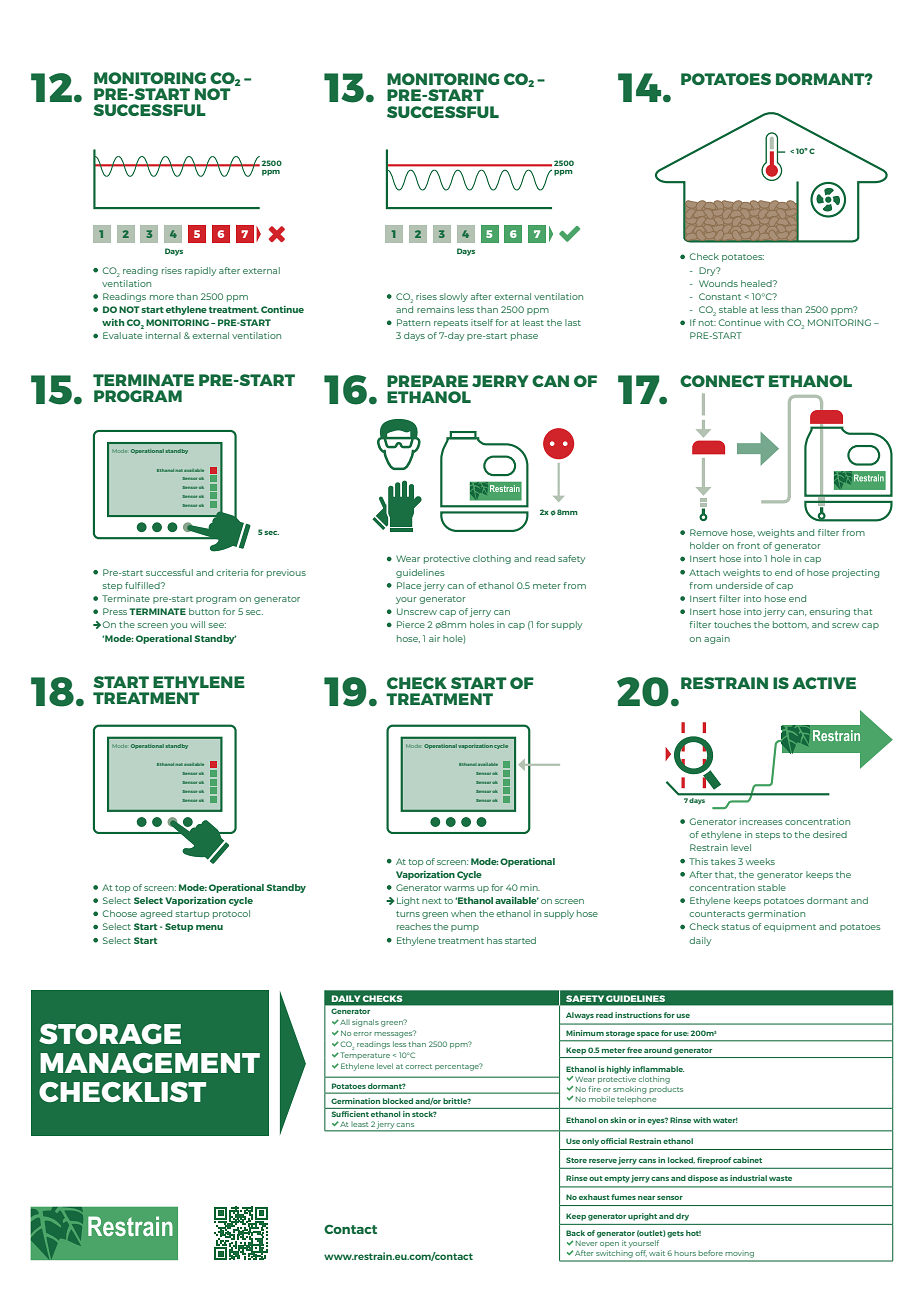  I want to click on will, so click(197, 624).
